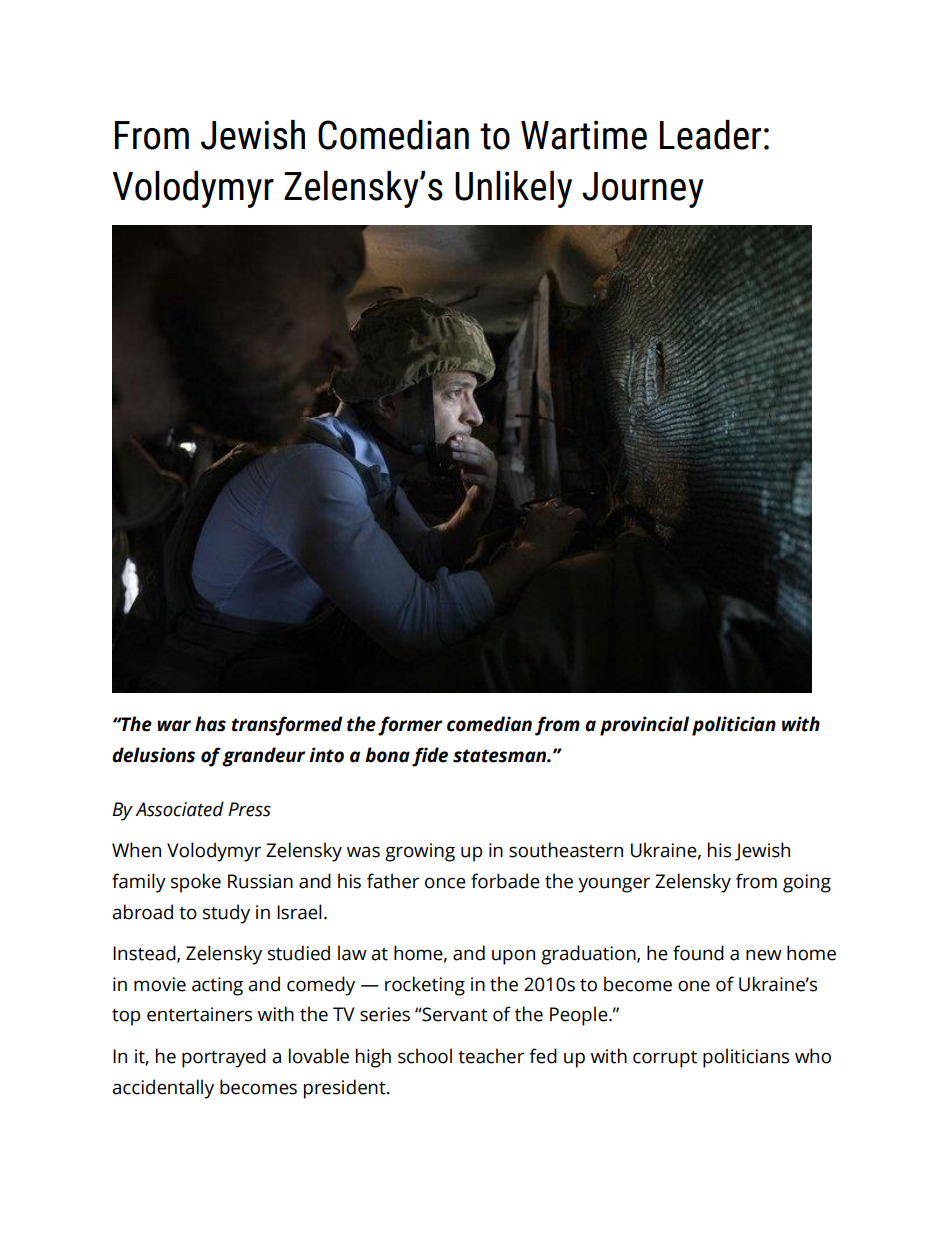  I want to click on has, so click(210, 724).
